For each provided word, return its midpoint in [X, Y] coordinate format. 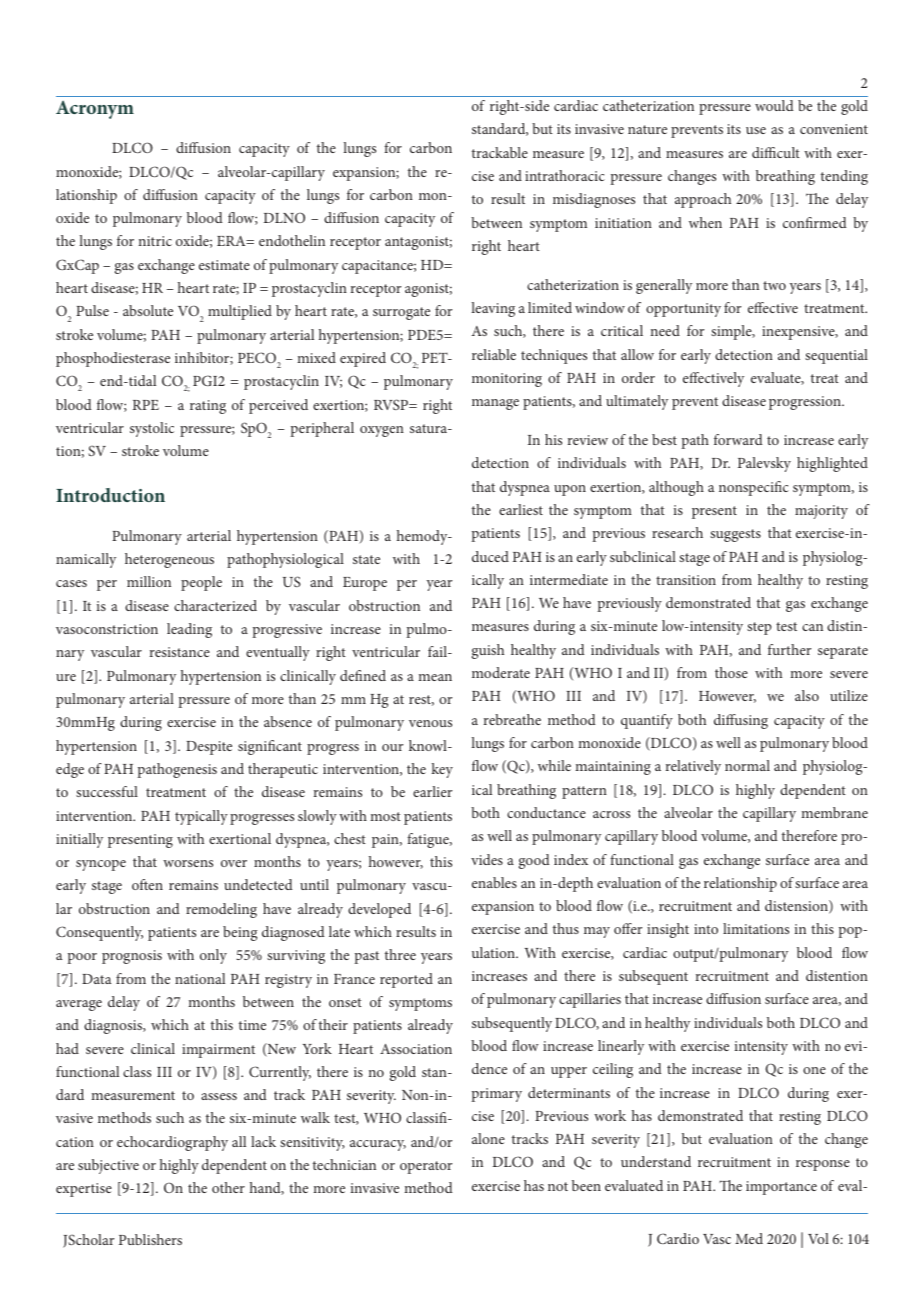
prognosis [132, 957]
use [756, 130]
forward [738, 439]
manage [495, 404]
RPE [146, 405]
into [706, 929]
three [400, 954]
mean [435, 677]
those [731, 672]
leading [189, 630]
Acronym [95, 110]
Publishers [150, 1239]
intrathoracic [565, 175]
